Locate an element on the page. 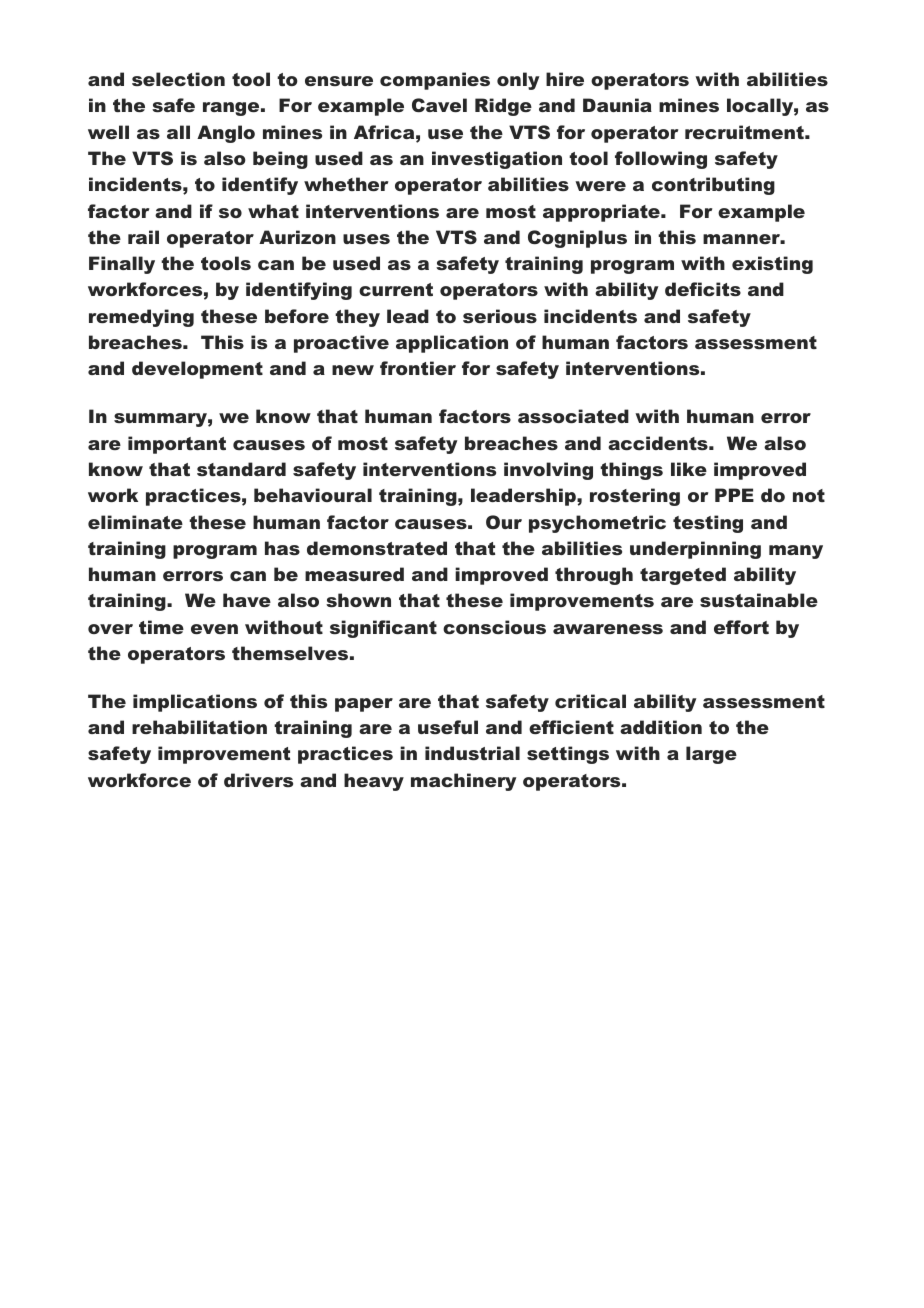  eliminate is located at coordinates (135, 522).
